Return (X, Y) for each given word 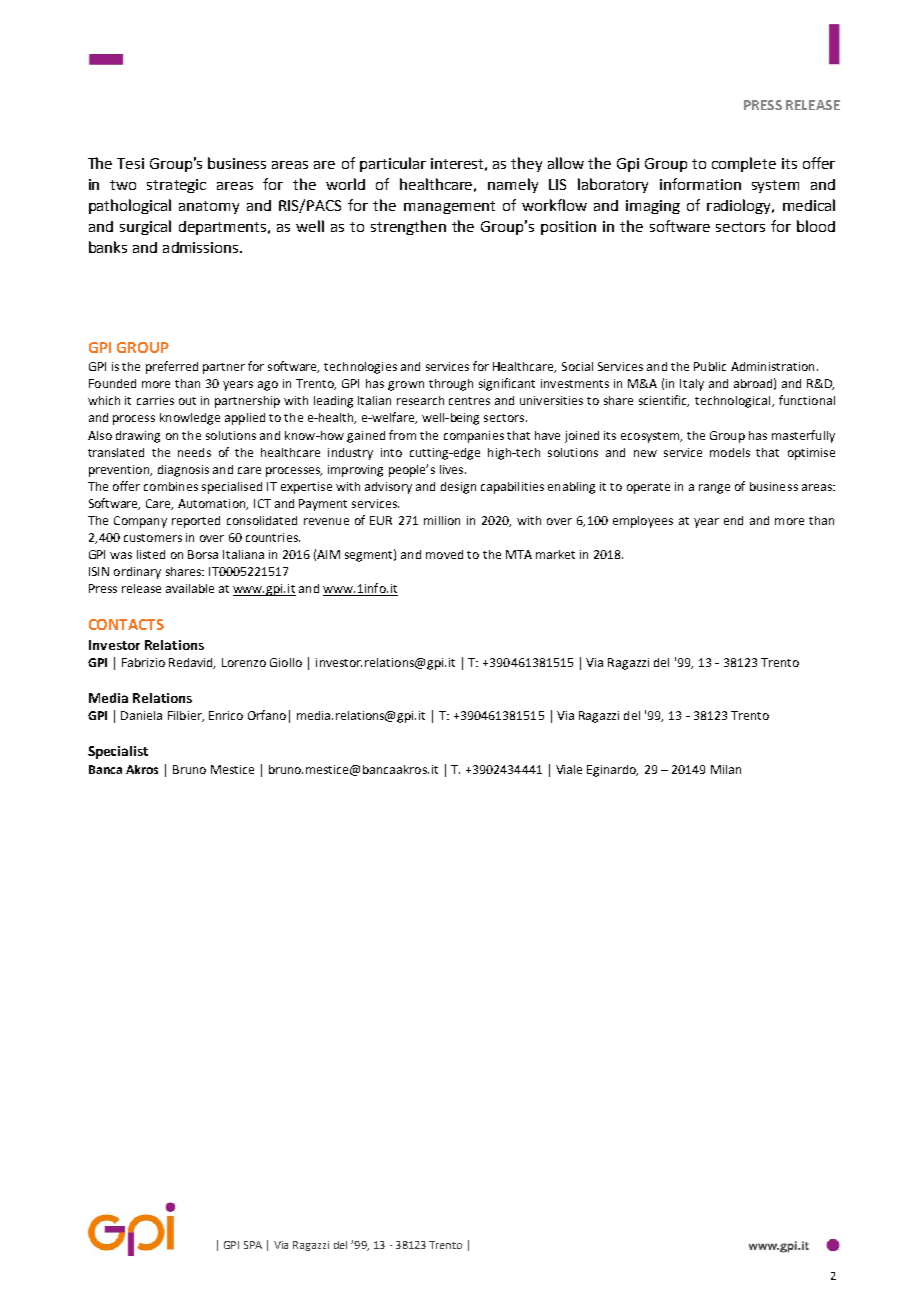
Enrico (226, 715)
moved (444, 554)
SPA (253, 1245)
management (449, 207)
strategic (176, 186)
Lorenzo (244, 662)
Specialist (118, 752)
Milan (726, 769)
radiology (740, 206)
